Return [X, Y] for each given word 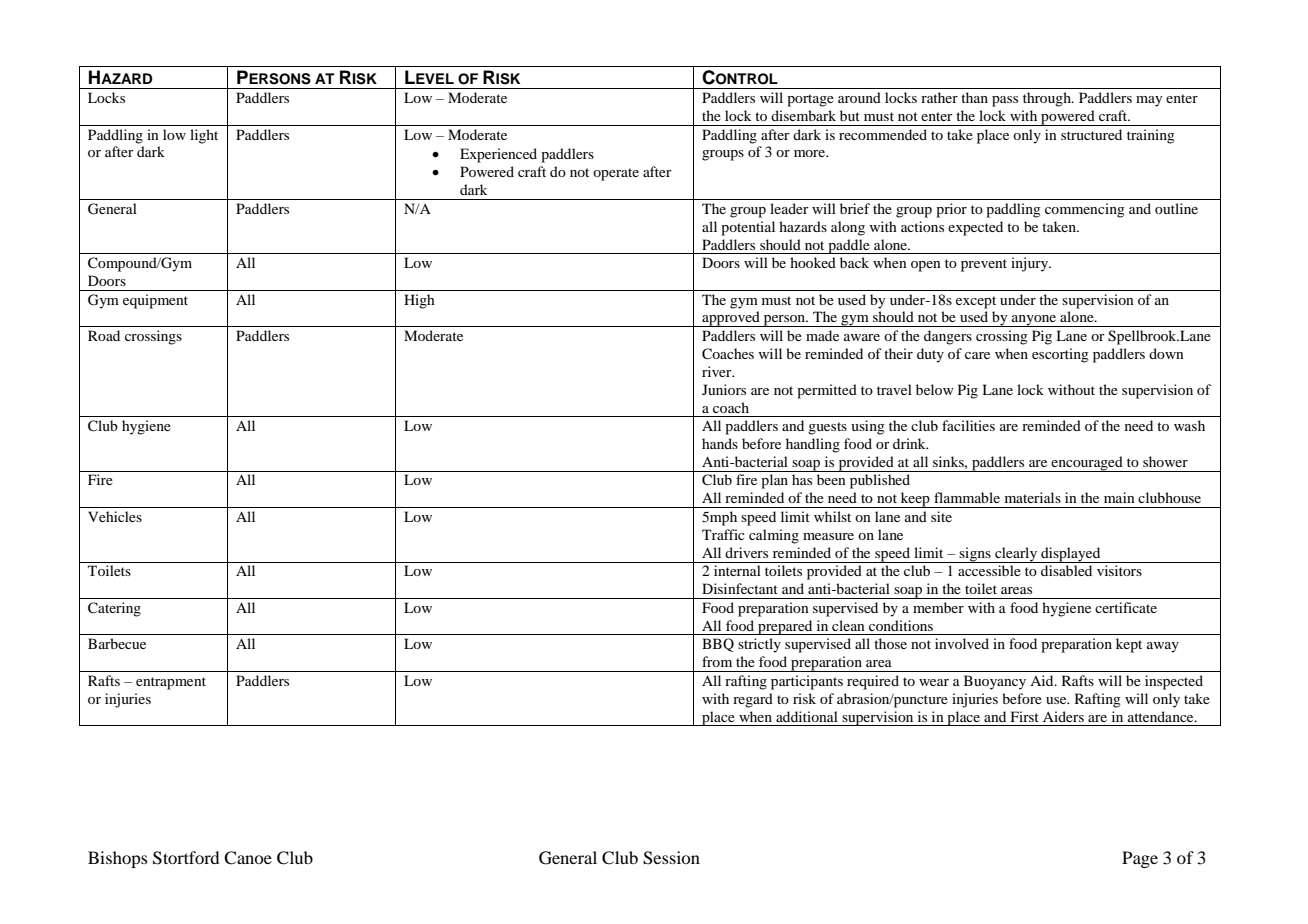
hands [720, 443]
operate [616, 174]
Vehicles [115, 516]
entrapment [171, 683]
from [717, 661]
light [204, 136]
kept [1129, 645]
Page [1140, 859]
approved [731, 319]
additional [807, 716]
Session [671, 858]
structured [1091, 134]
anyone [1034, 321]
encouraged [1087, 464]
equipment [155, 301]
